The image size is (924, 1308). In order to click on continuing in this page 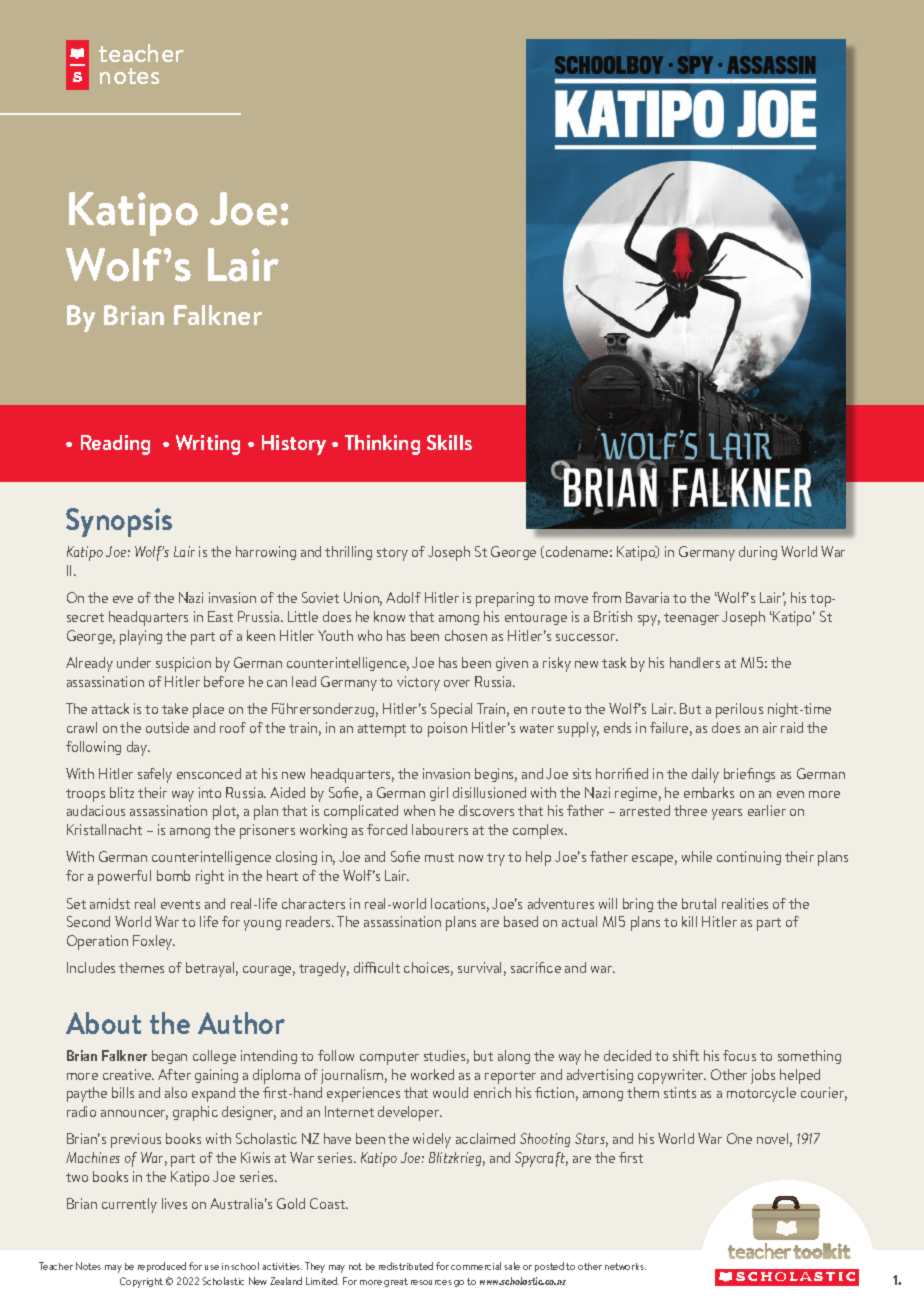, I will do `click(749, 858)`.
